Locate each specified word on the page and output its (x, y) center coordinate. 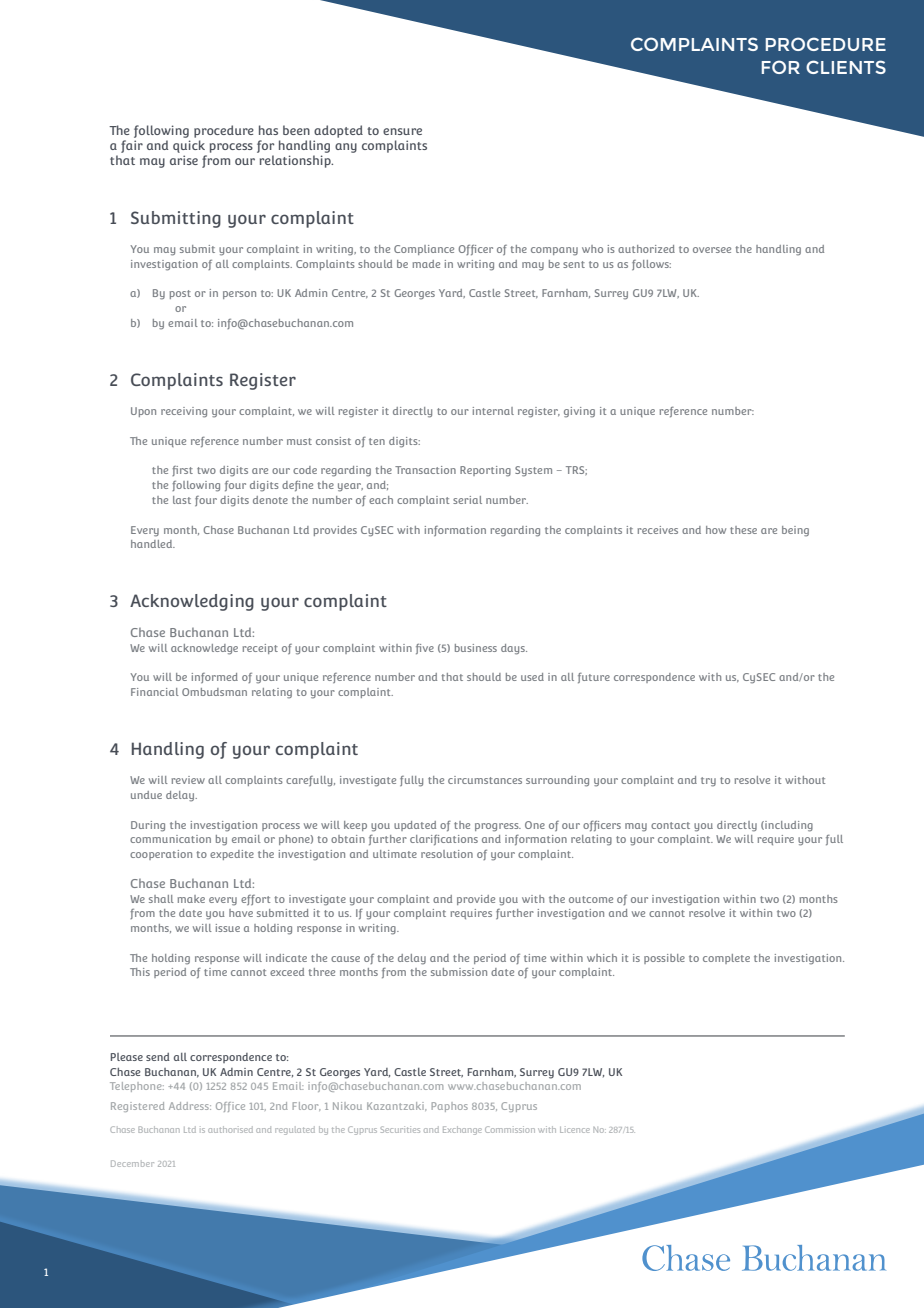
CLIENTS (846, 67)
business (476, 648)
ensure (402, 131)
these (743, 530)
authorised (230, 1129)
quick (189, 146)
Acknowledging (192, 602)
